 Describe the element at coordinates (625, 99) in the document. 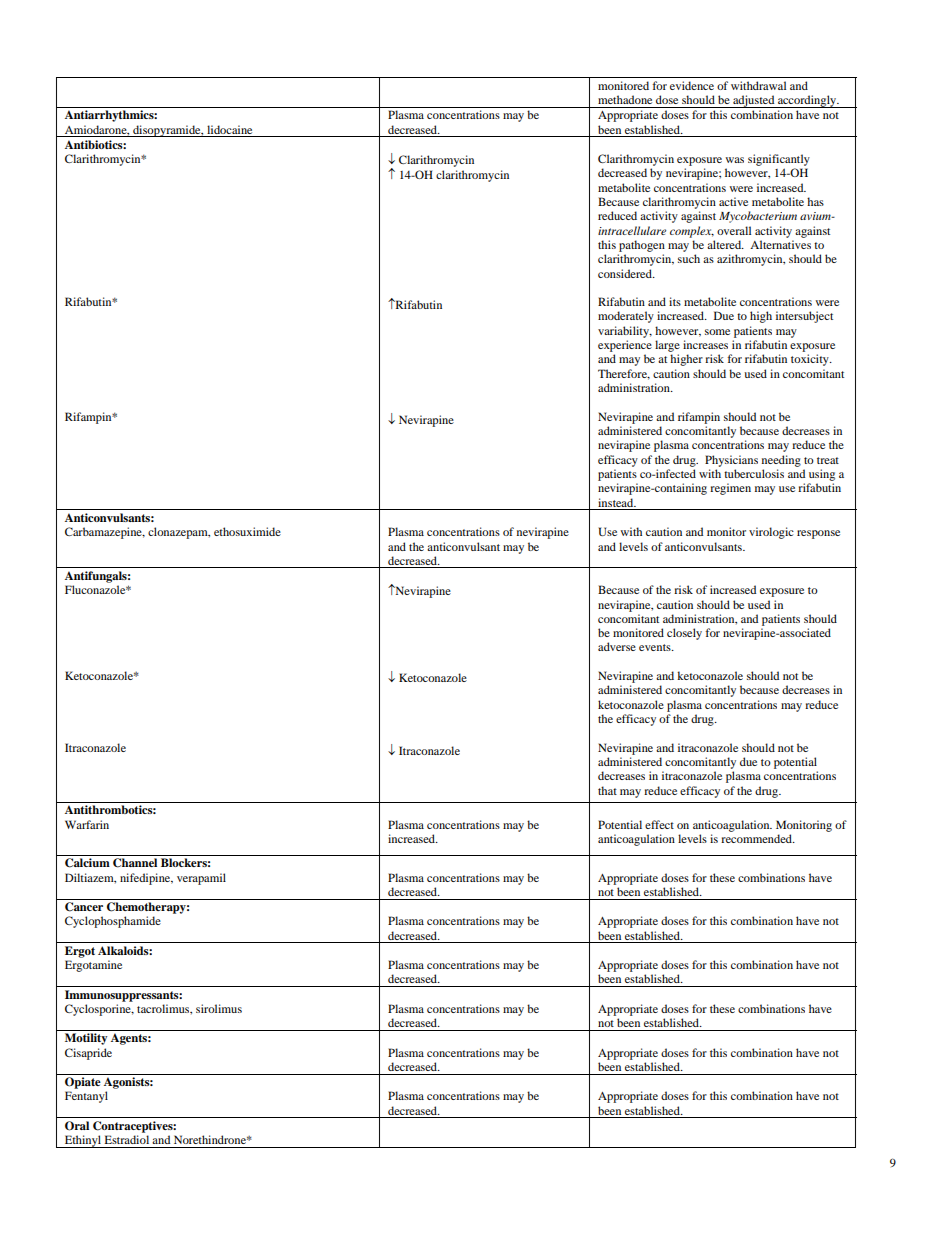

I see `methadone` at that location.
